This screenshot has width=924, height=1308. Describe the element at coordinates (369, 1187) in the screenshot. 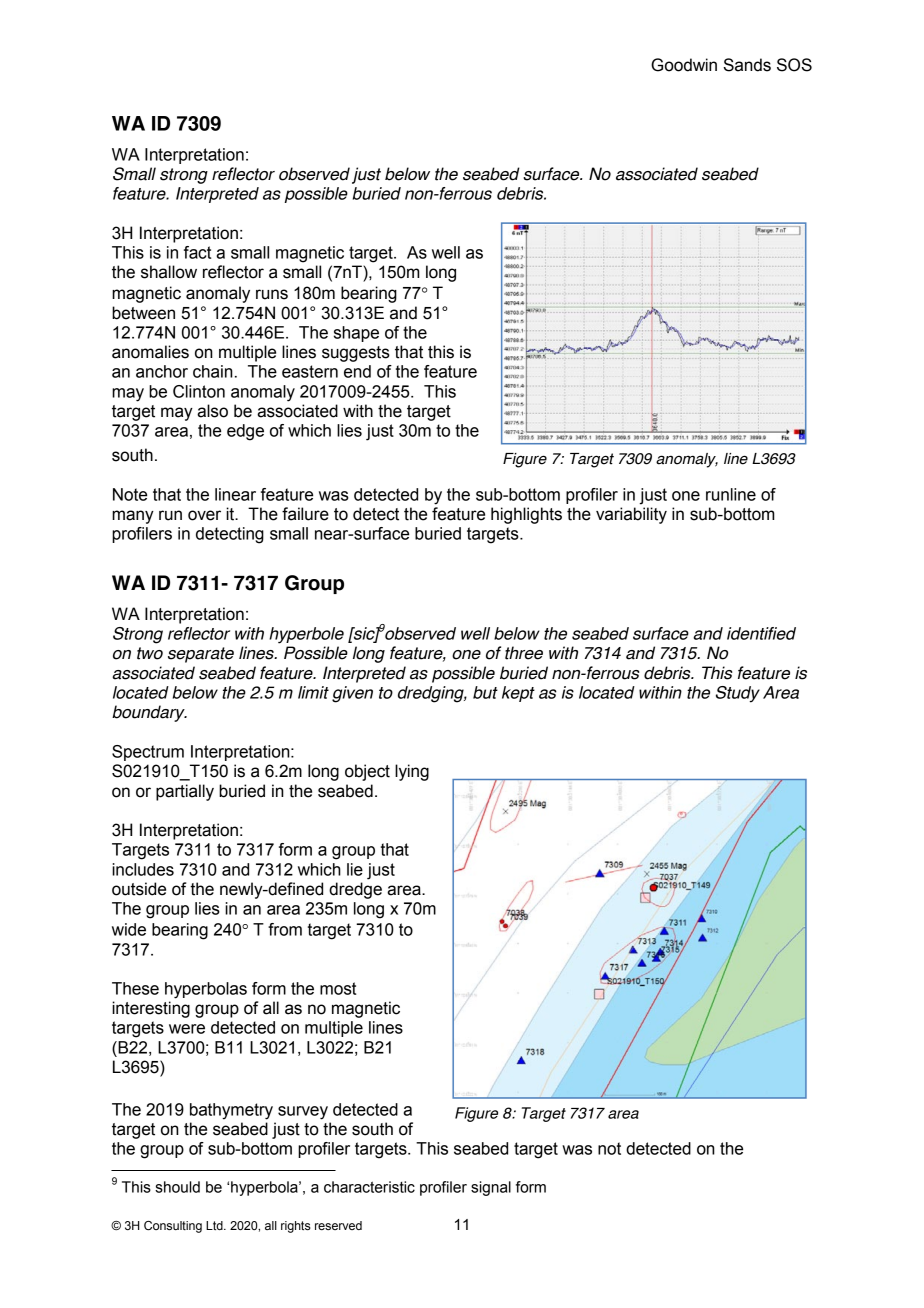

I see `characteristic` at that location.
